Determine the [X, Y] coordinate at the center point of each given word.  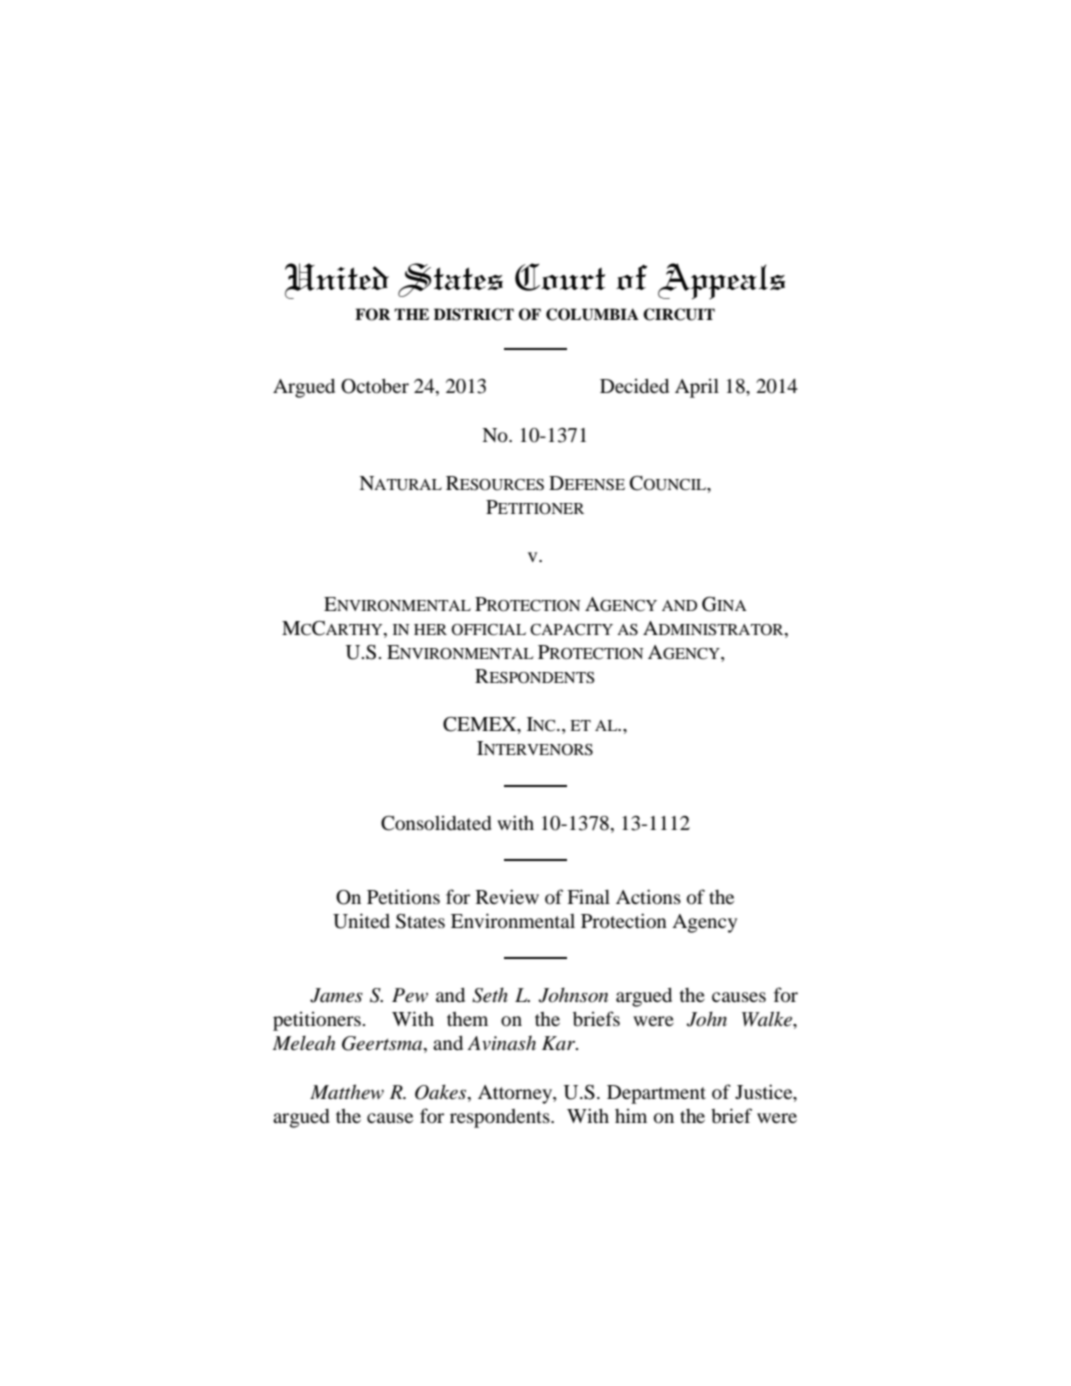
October [375, 386]
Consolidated [436, 823]
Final [588, 896]
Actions [648, 896]
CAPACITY [571, 629]
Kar [560, 1043]
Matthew [347, 1092]
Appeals [721, 281]
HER [430, 629]
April [697, 388]
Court [560, 277]
